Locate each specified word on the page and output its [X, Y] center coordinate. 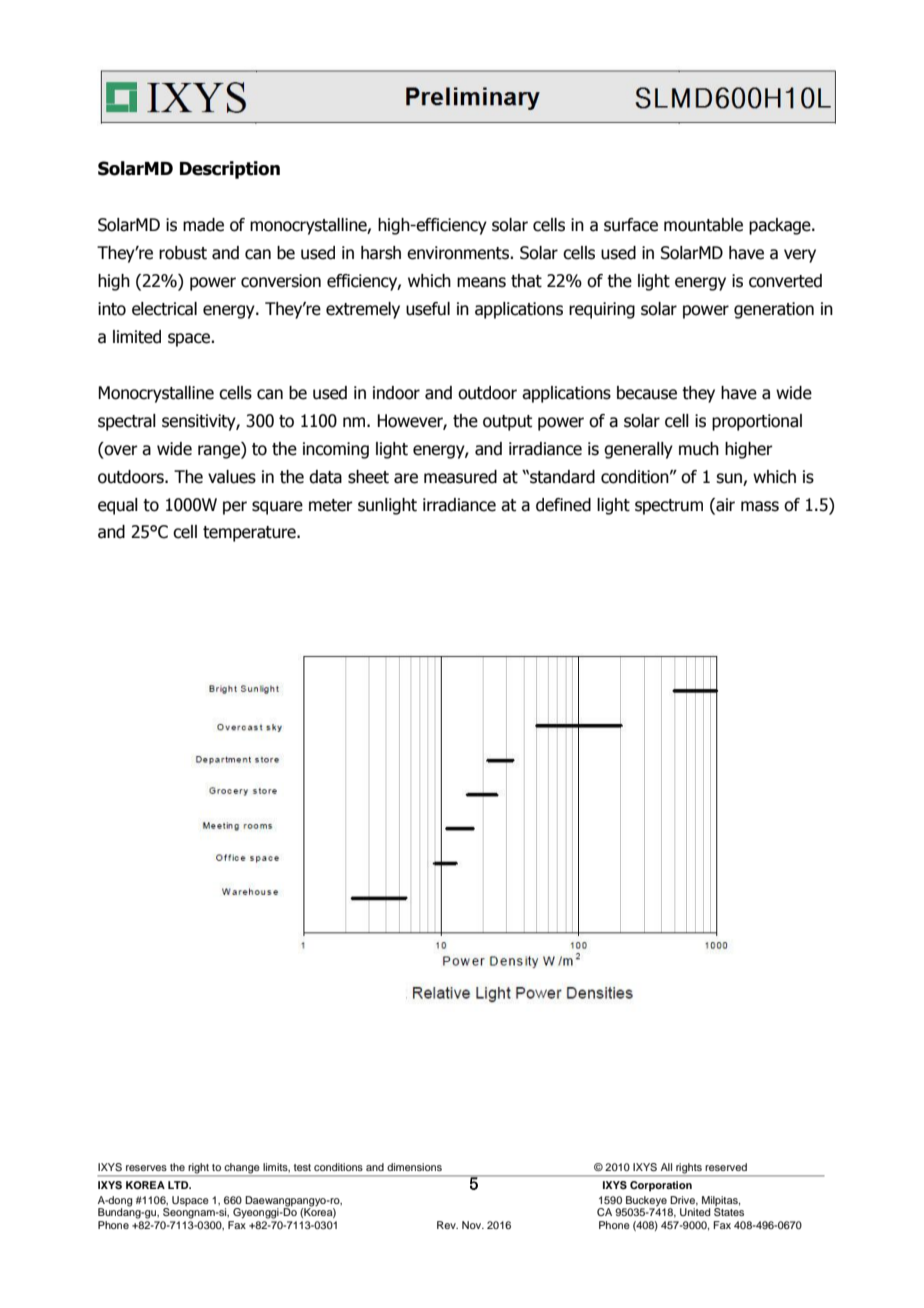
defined [563, 505]
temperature [250, 534]
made [203, 225]
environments [459, 253]
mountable [703, 225]
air [724, 505]
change [242, 1169]
